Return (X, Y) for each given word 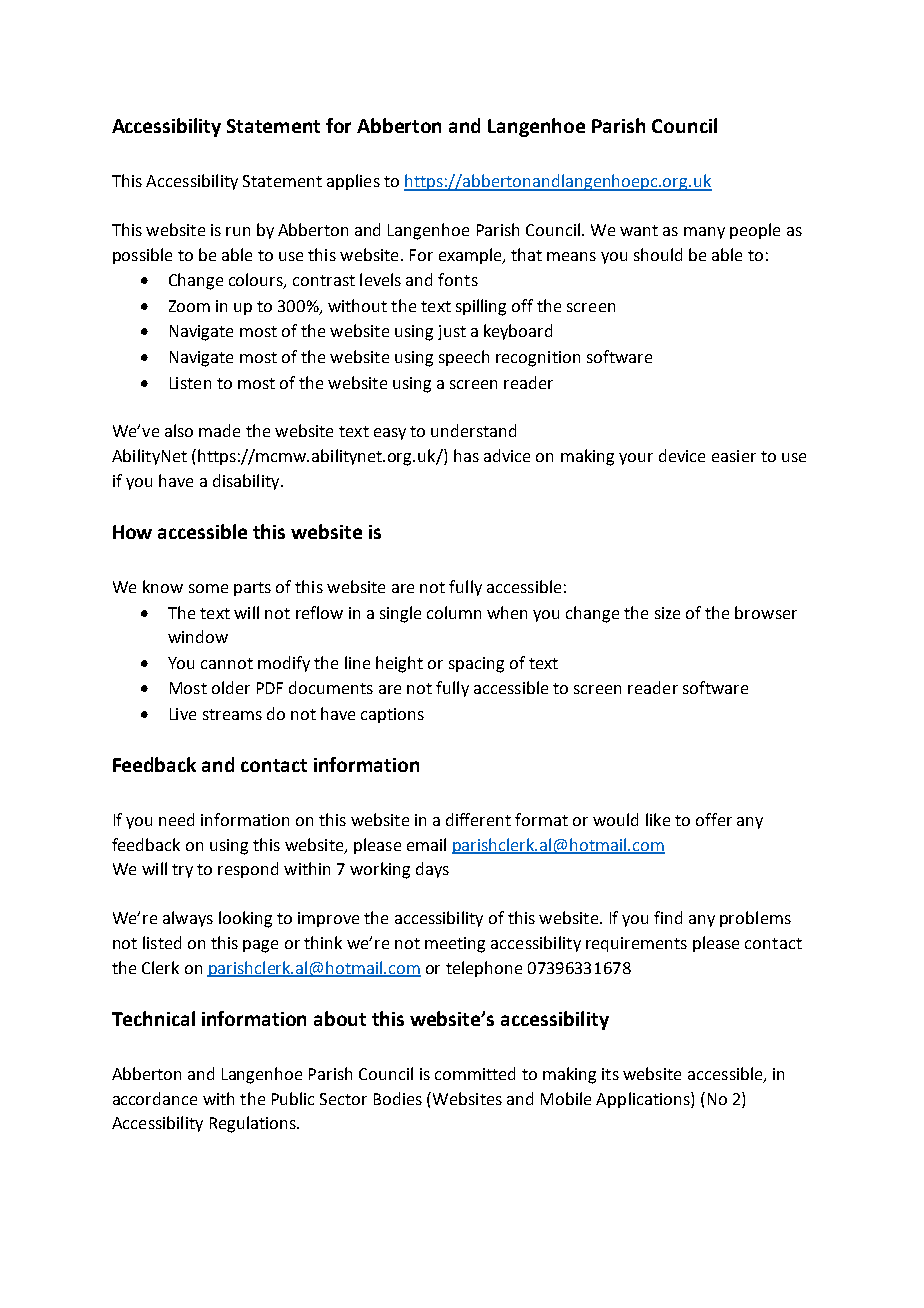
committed (475, 1073)
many (704, 233)
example (471, 256)
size (667, 613)
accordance (155, 1098)
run (238, 231)
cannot (227, 663)
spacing (476, 665)
